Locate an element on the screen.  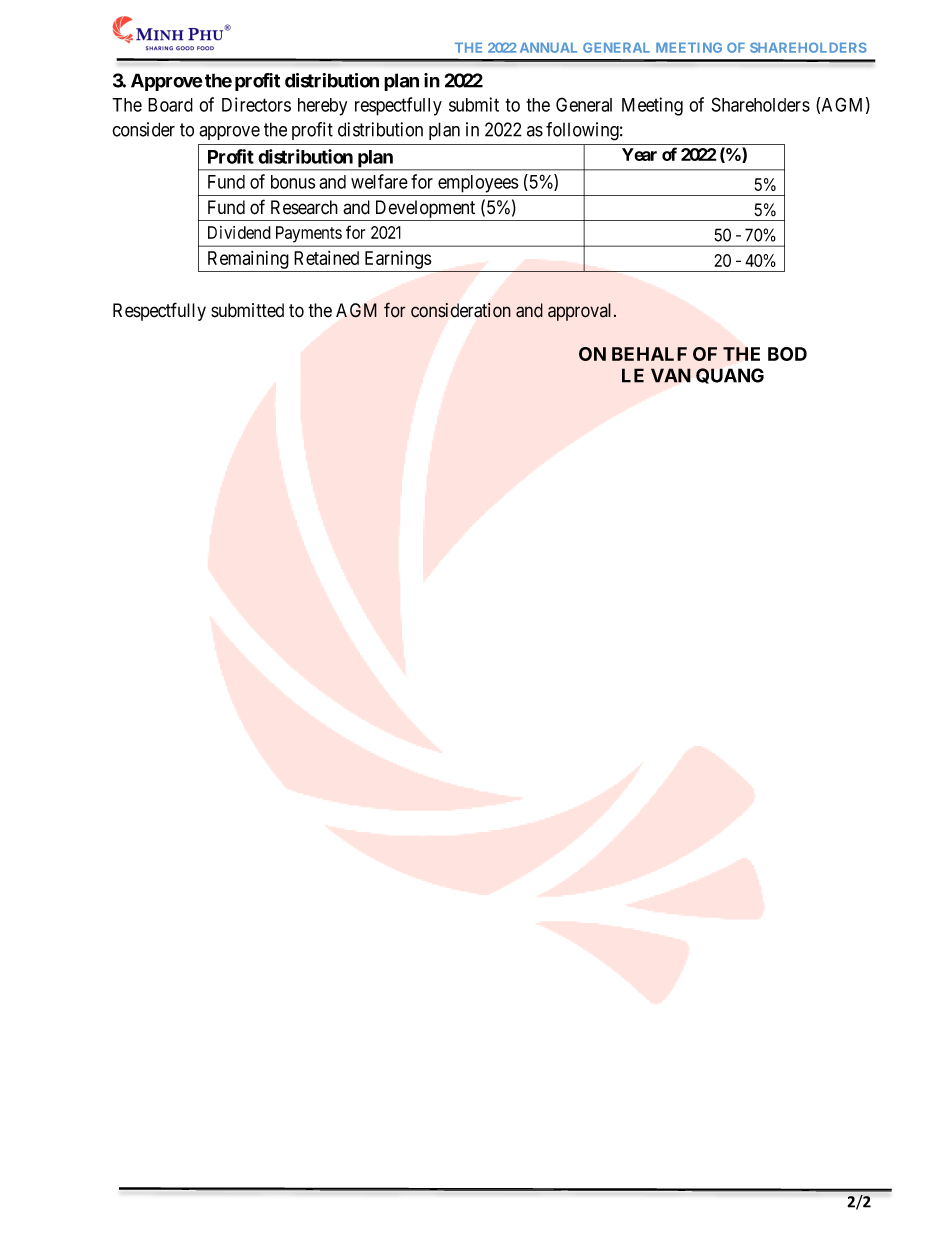
approval is located at coordinates (581, 312).
